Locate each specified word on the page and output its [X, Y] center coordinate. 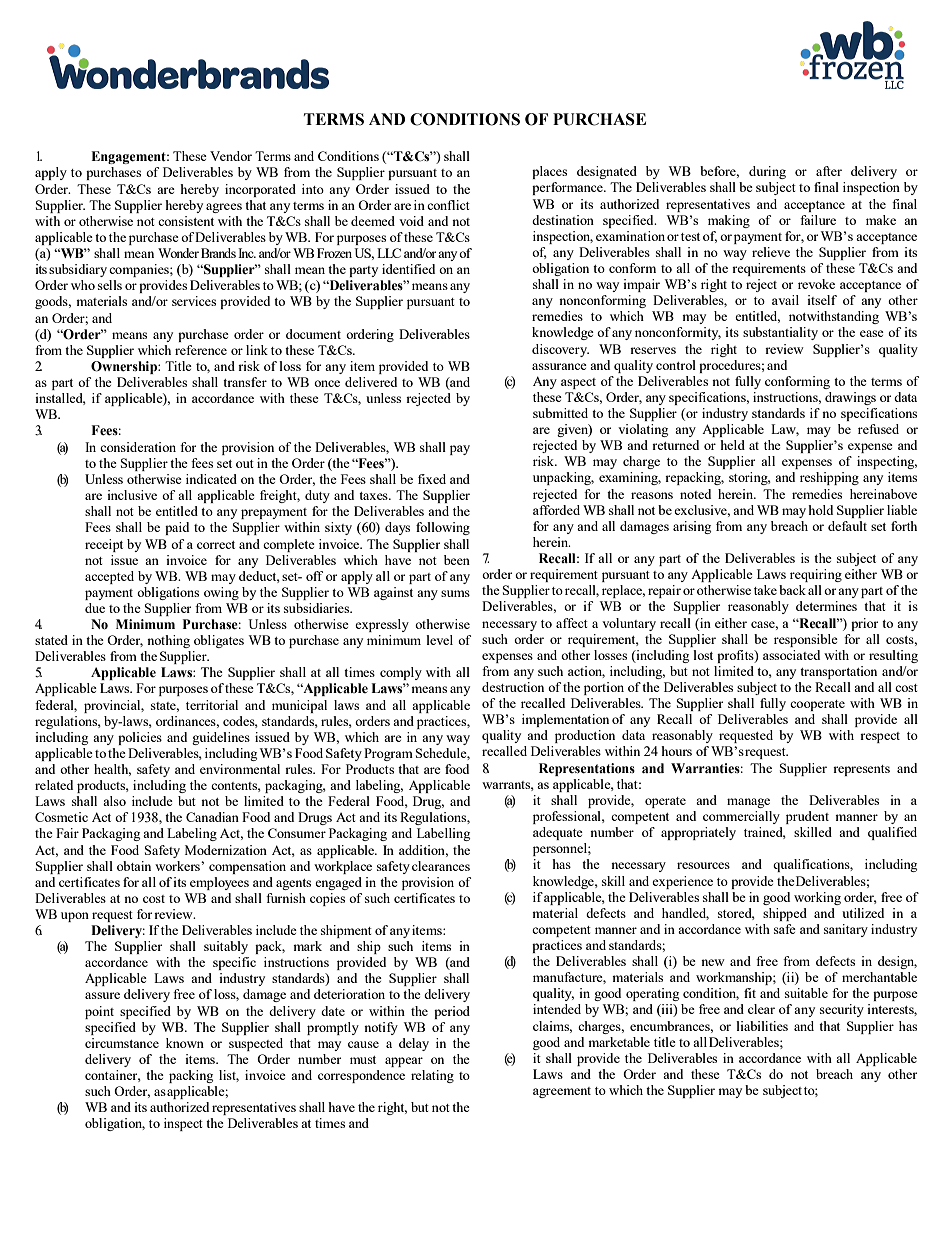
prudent [807, 817]
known [185, 1043]
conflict [448, 205]
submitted [560, 413]
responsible [806, 640]
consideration [138, 447]
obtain [134, 866]
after [829, 171]
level [439, 640]
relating [432, 1076]
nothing [168, 641]
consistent [186, 221]
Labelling [443, 834]
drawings [850, 398]
